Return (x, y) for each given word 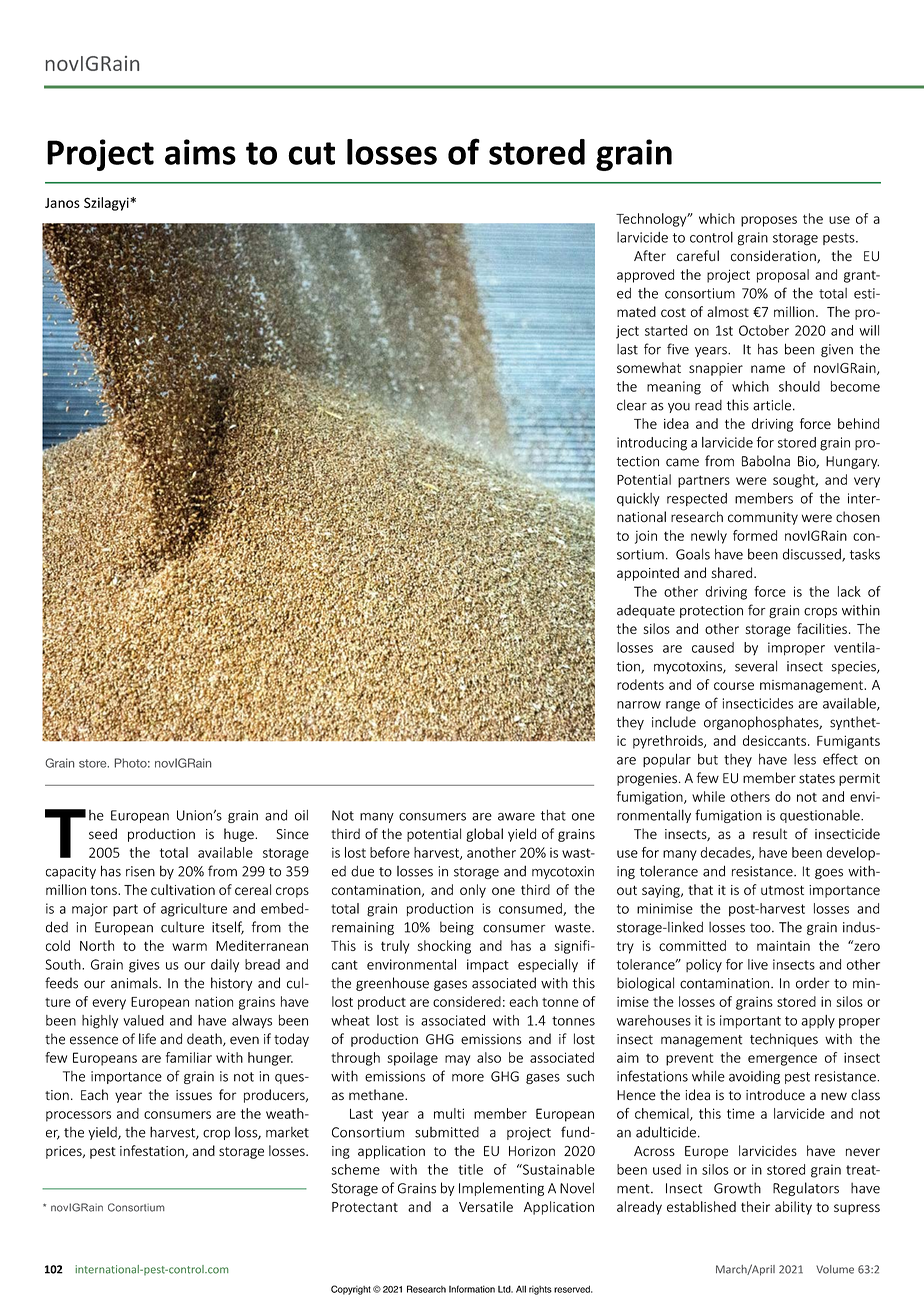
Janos (62, 203)
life (147, 1039)
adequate (646, 611)
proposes (769, 221)
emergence (782, 1060)
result (770, 834)
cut (311, 153)
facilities (822, 628)
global (484, 835)
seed (103, 834)
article (772, 405)
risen (140, 871)
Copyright (351, 1290)
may (457, 1060)
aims (200, 152)
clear (632, 405)
